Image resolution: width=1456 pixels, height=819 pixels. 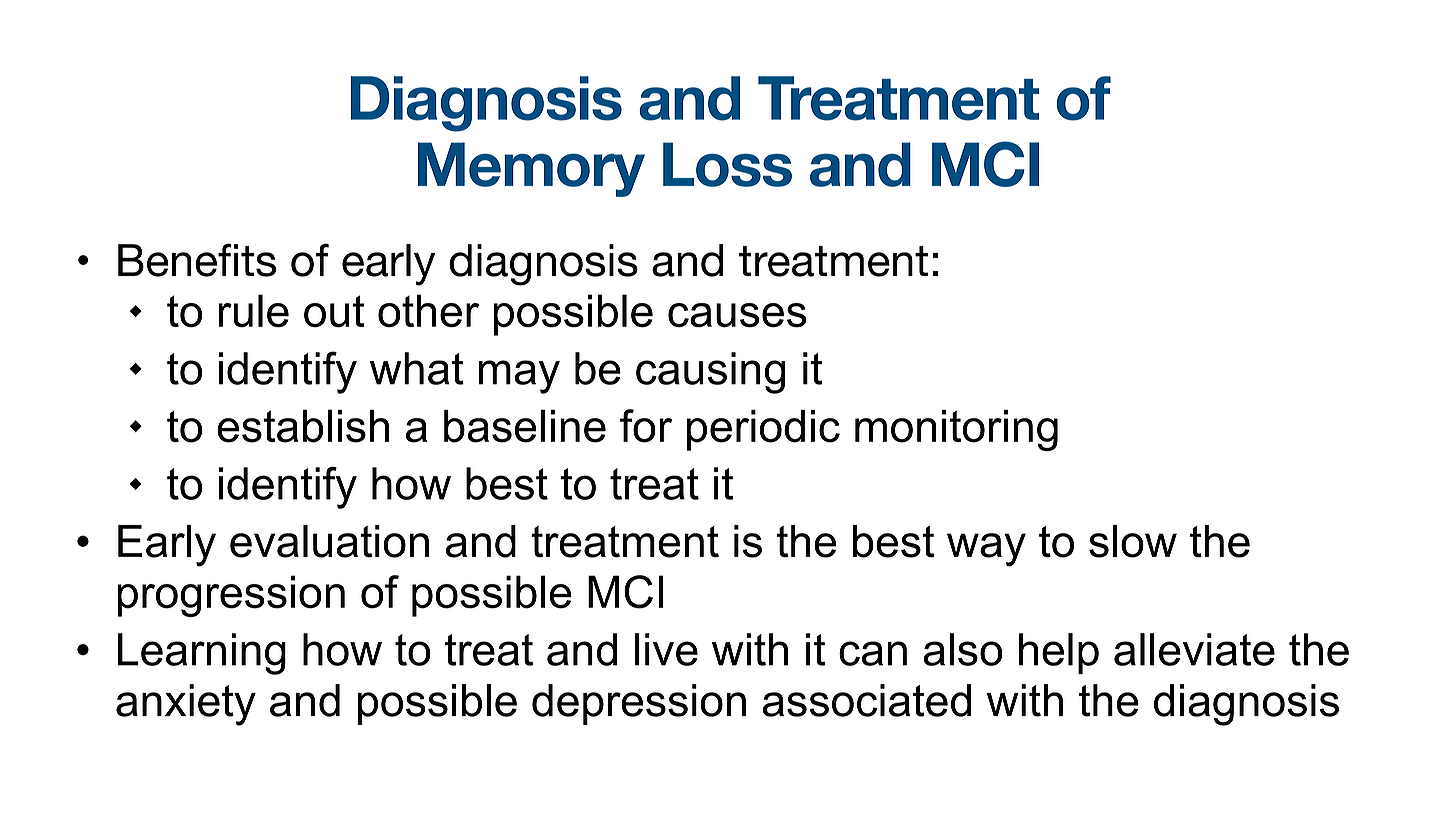 I want to click on Loss, so click(x=727, y=164).
